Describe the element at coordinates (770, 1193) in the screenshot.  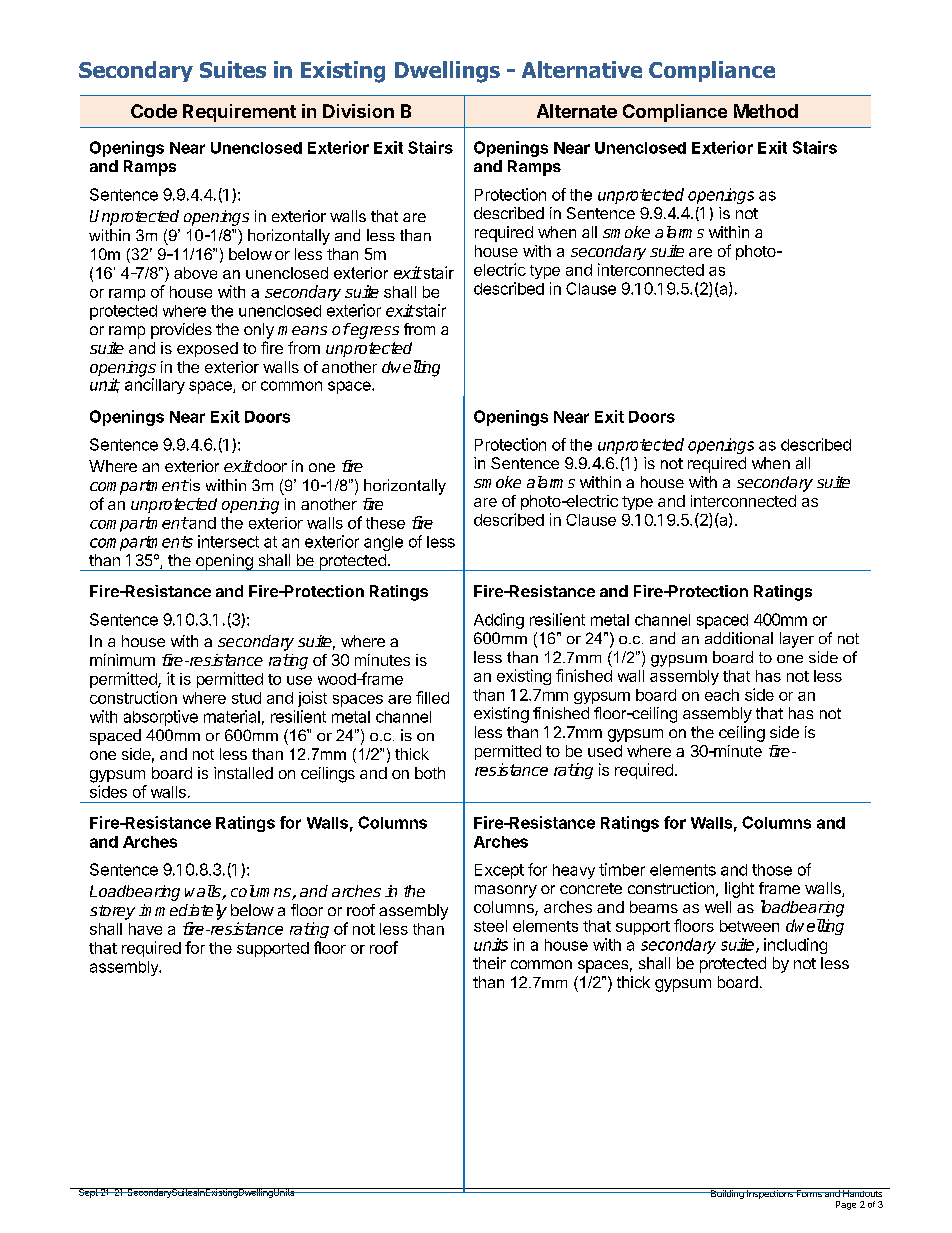
I see `Inspections` at that location.
